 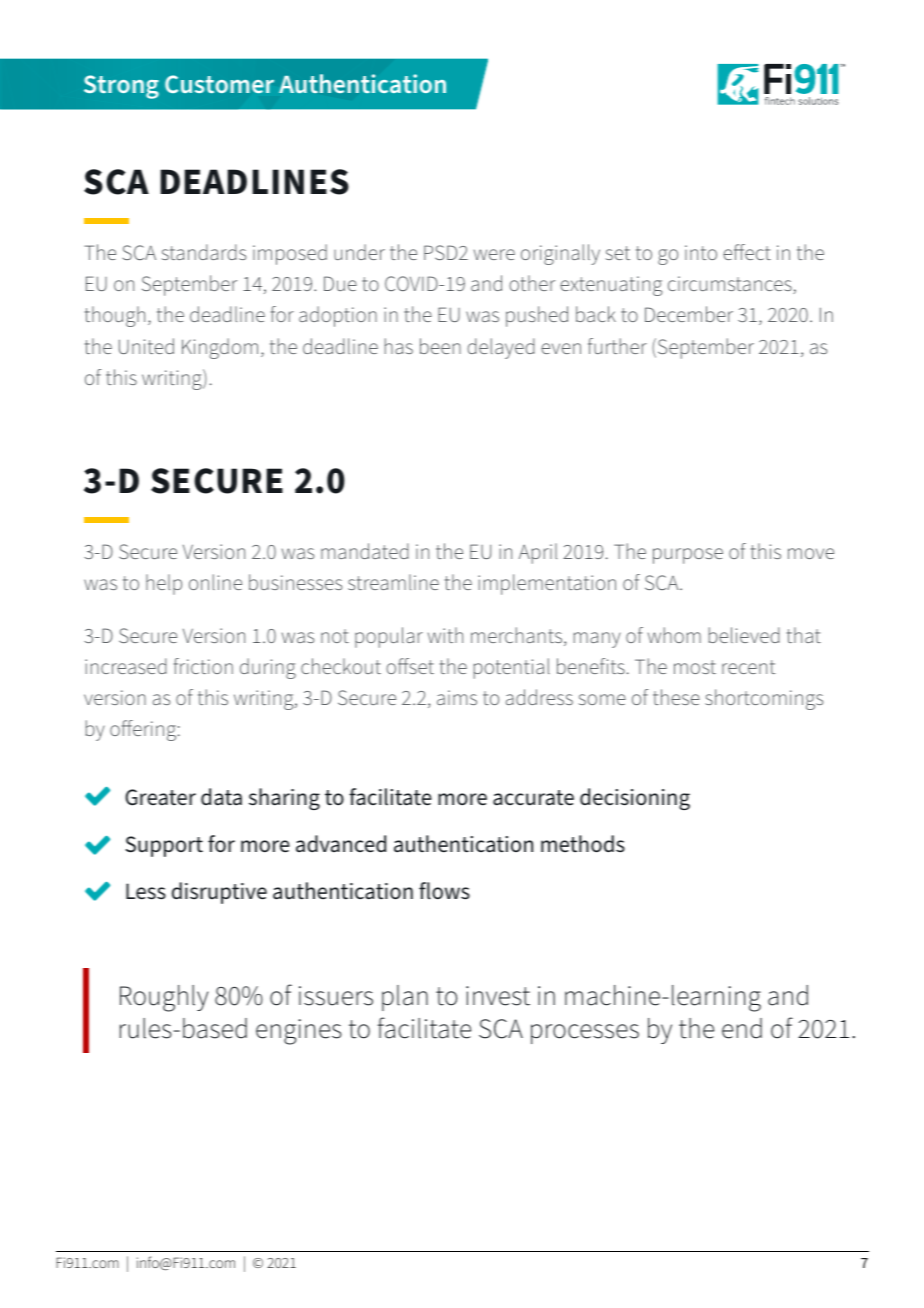 What do you see at coordinates (440, 346) in the screenshot?
I see `been` at bounding box center [440, 346].
